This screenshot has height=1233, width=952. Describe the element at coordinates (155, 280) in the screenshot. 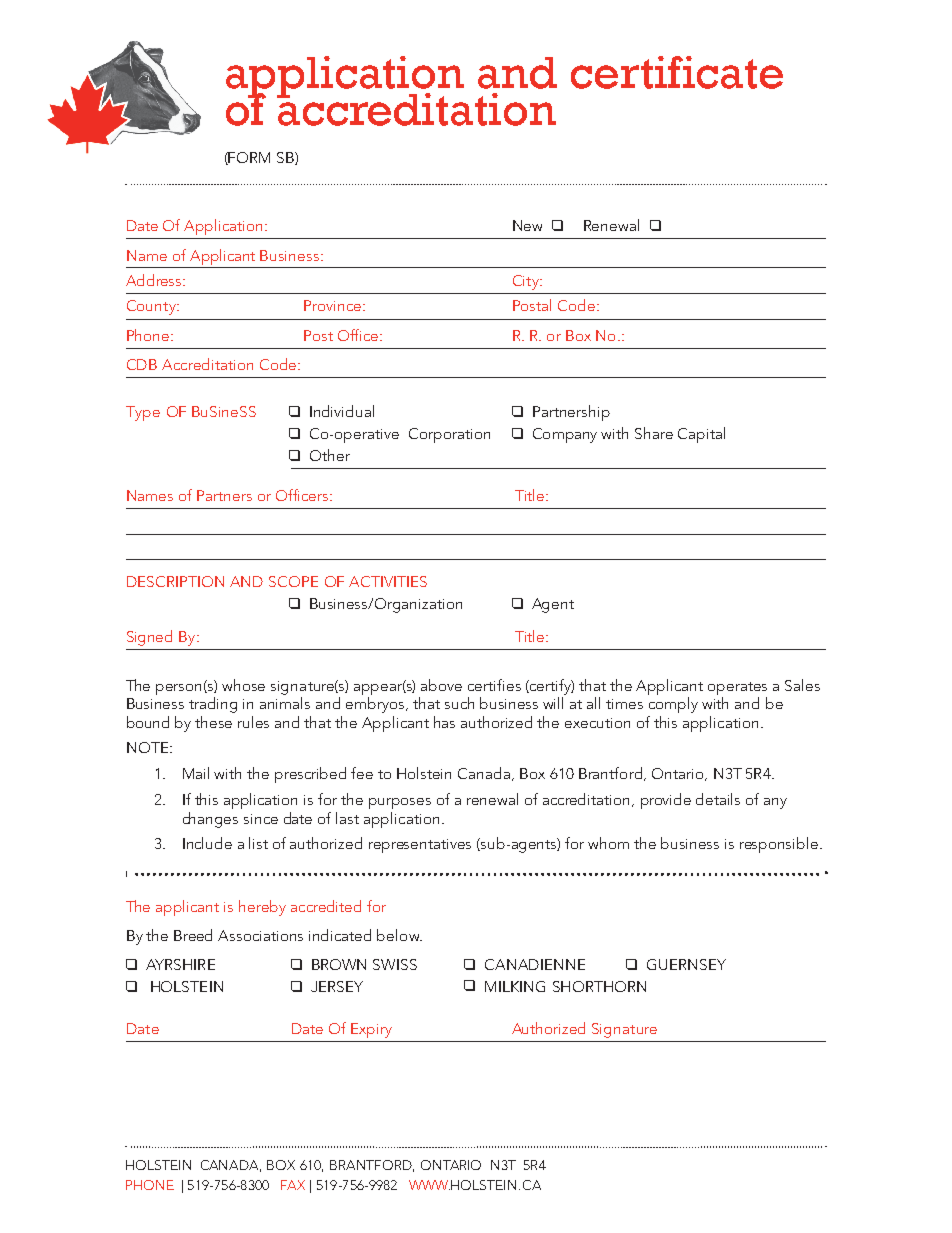

I see `Address` at that location.
